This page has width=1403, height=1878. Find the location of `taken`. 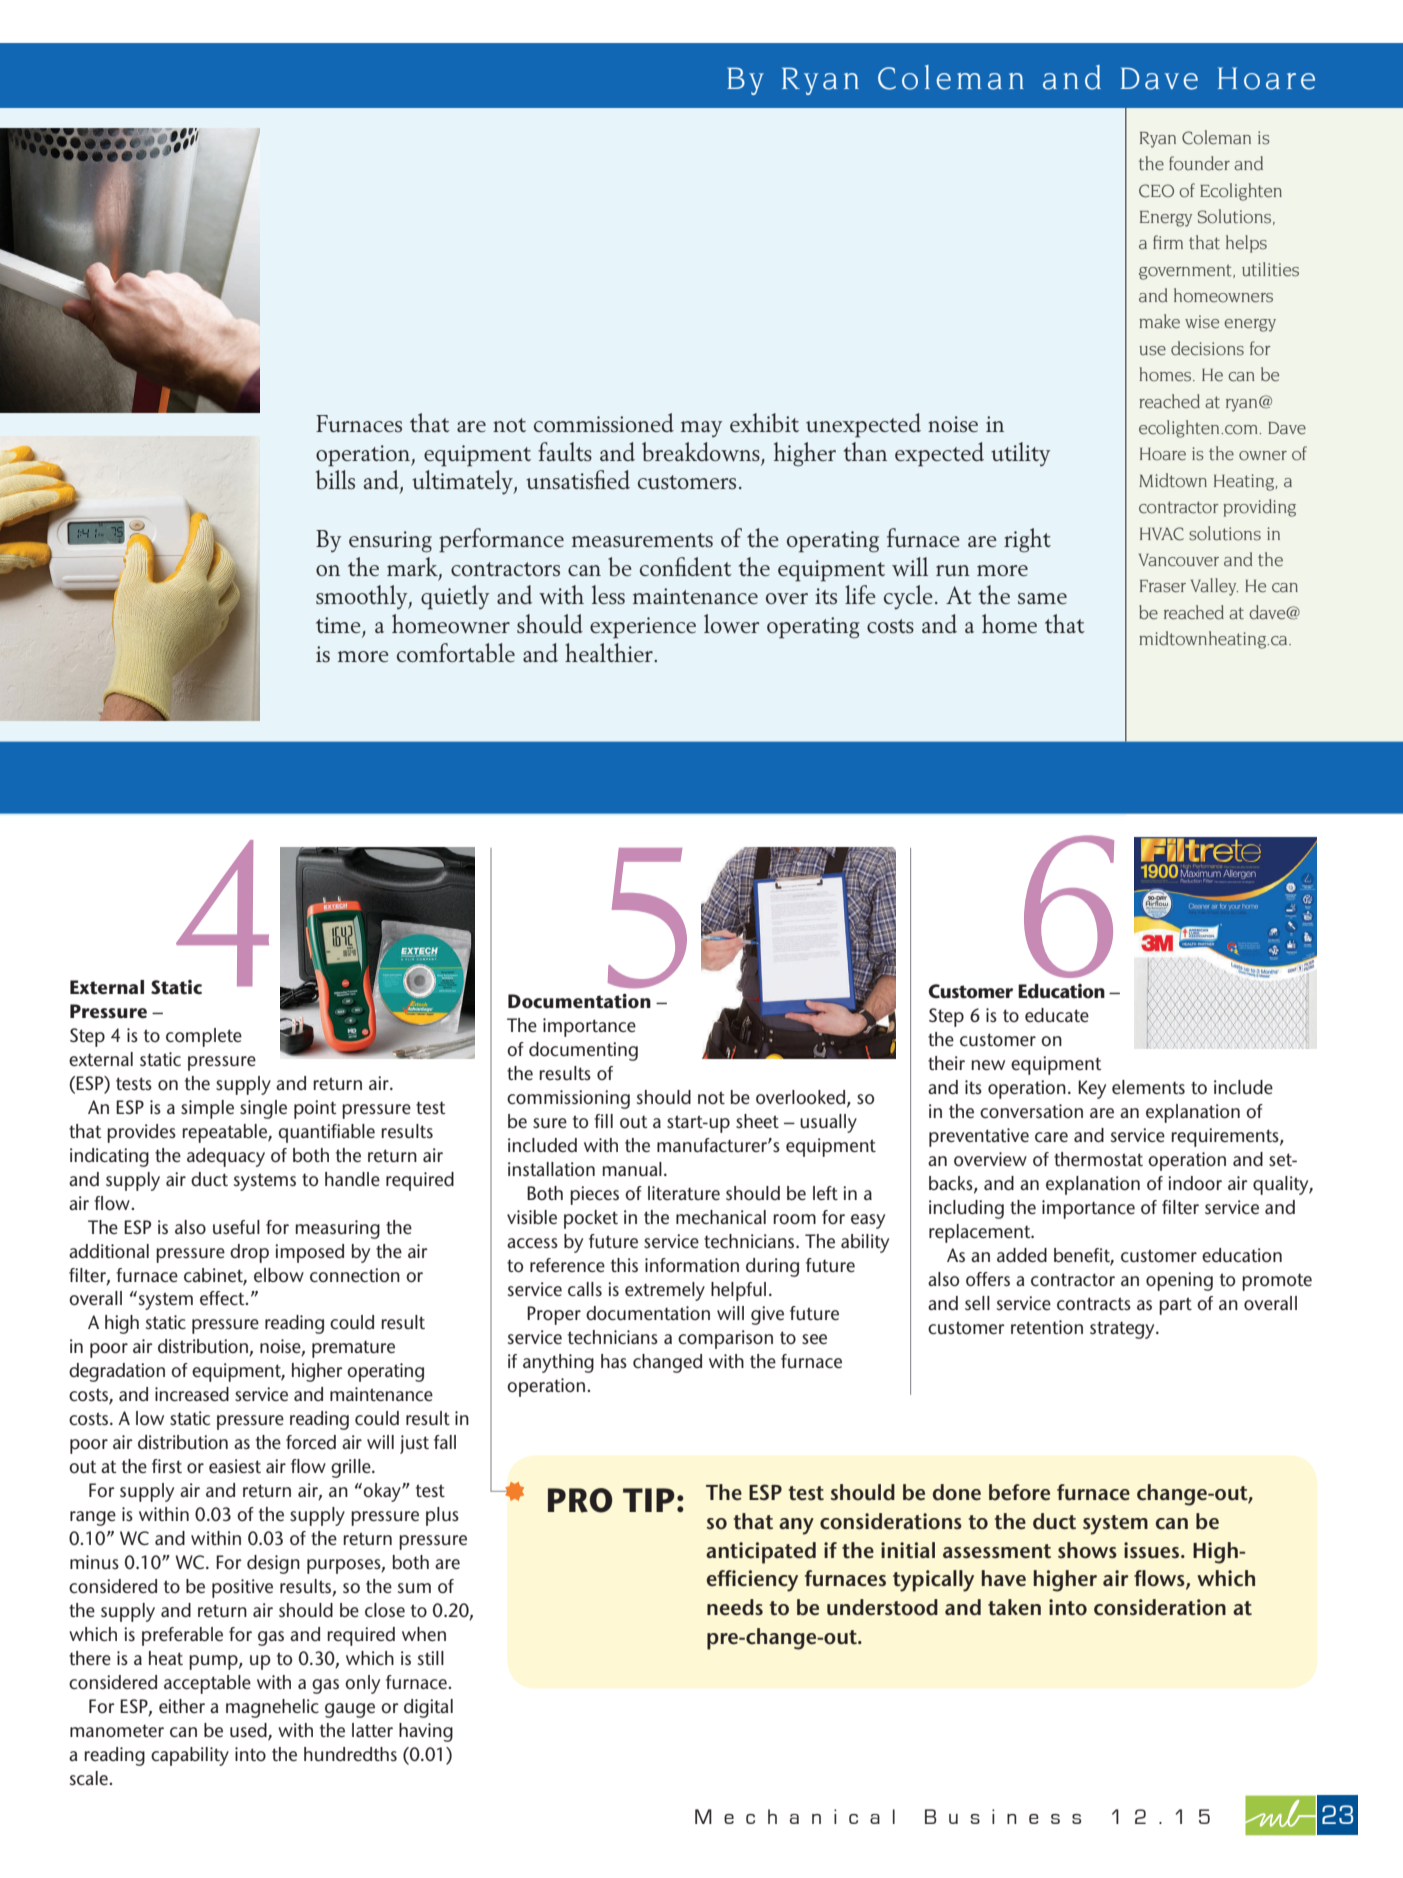

taken is located at coordinates (1014, 1607).
